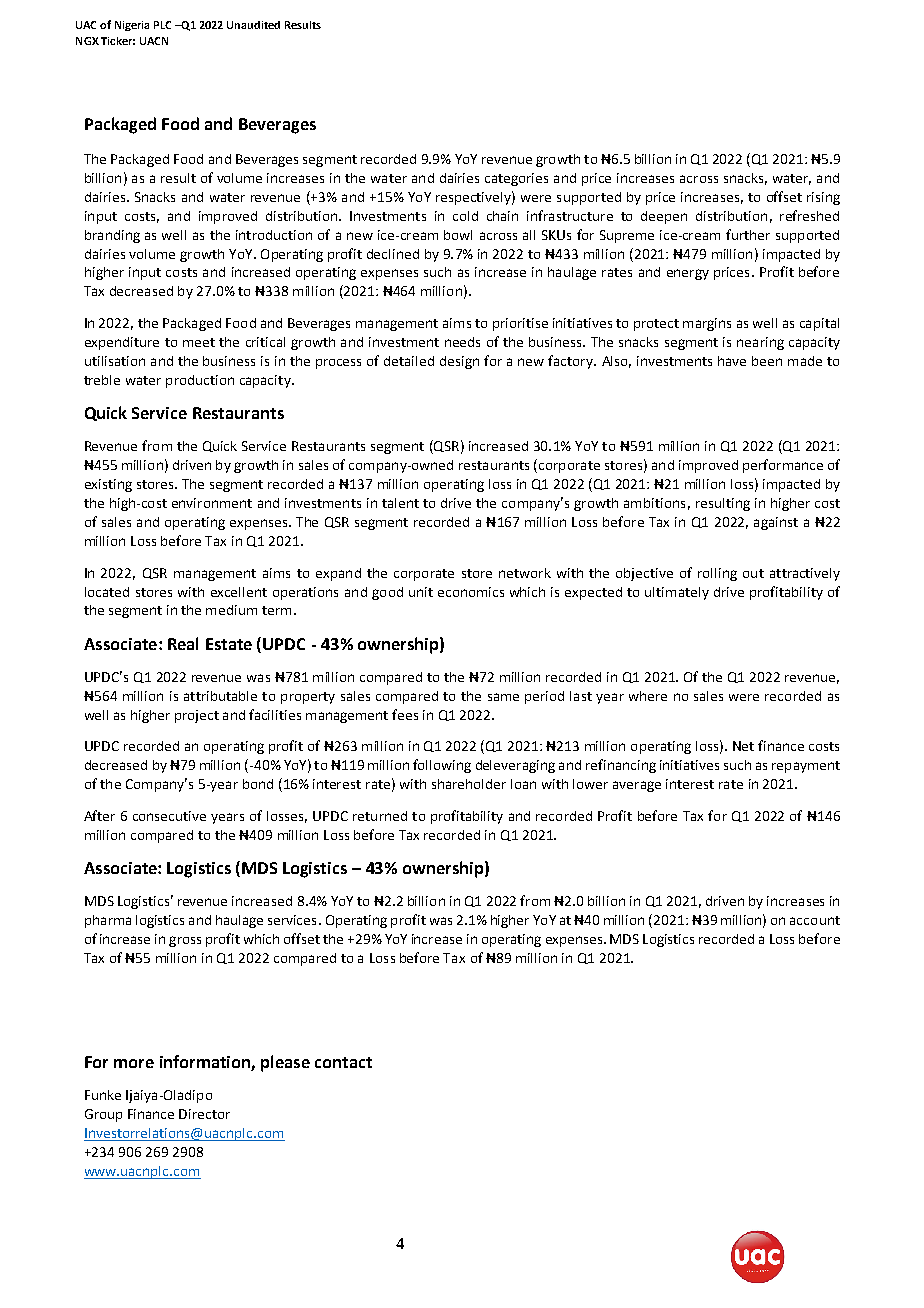  What do you see at coordinates (442, 766) in the screenshot?
I see `following` at bounding box center [442, 766].
